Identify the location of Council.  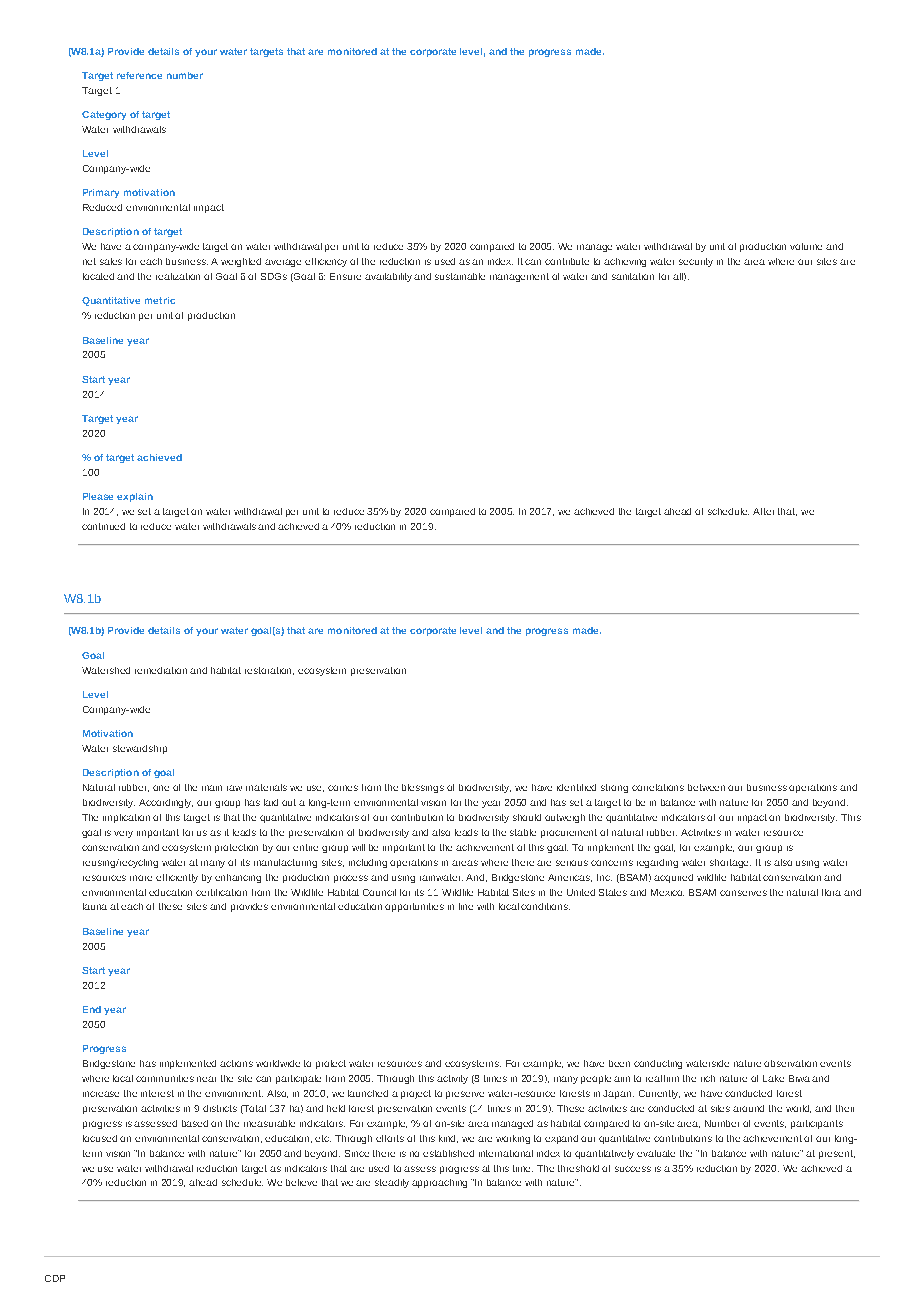
(379, 892).
